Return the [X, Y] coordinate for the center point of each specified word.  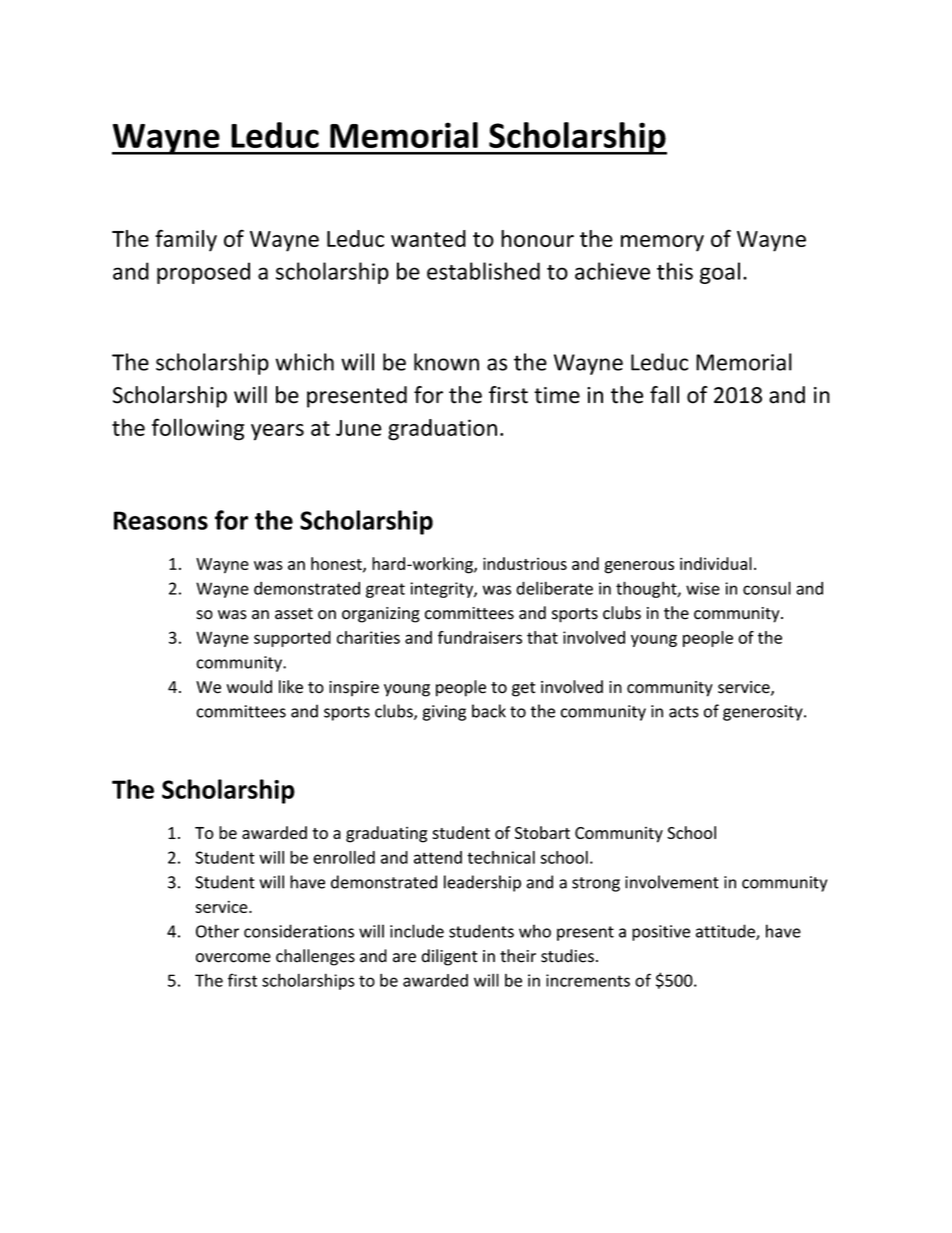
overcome [233, 958]
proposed [203, 273]
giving [444, 713]
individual [716, 563]
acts [684, 712]
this [675, 271]
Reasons [161, 520]
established [483, 271]
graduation [442, 430]
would [249, 687]
